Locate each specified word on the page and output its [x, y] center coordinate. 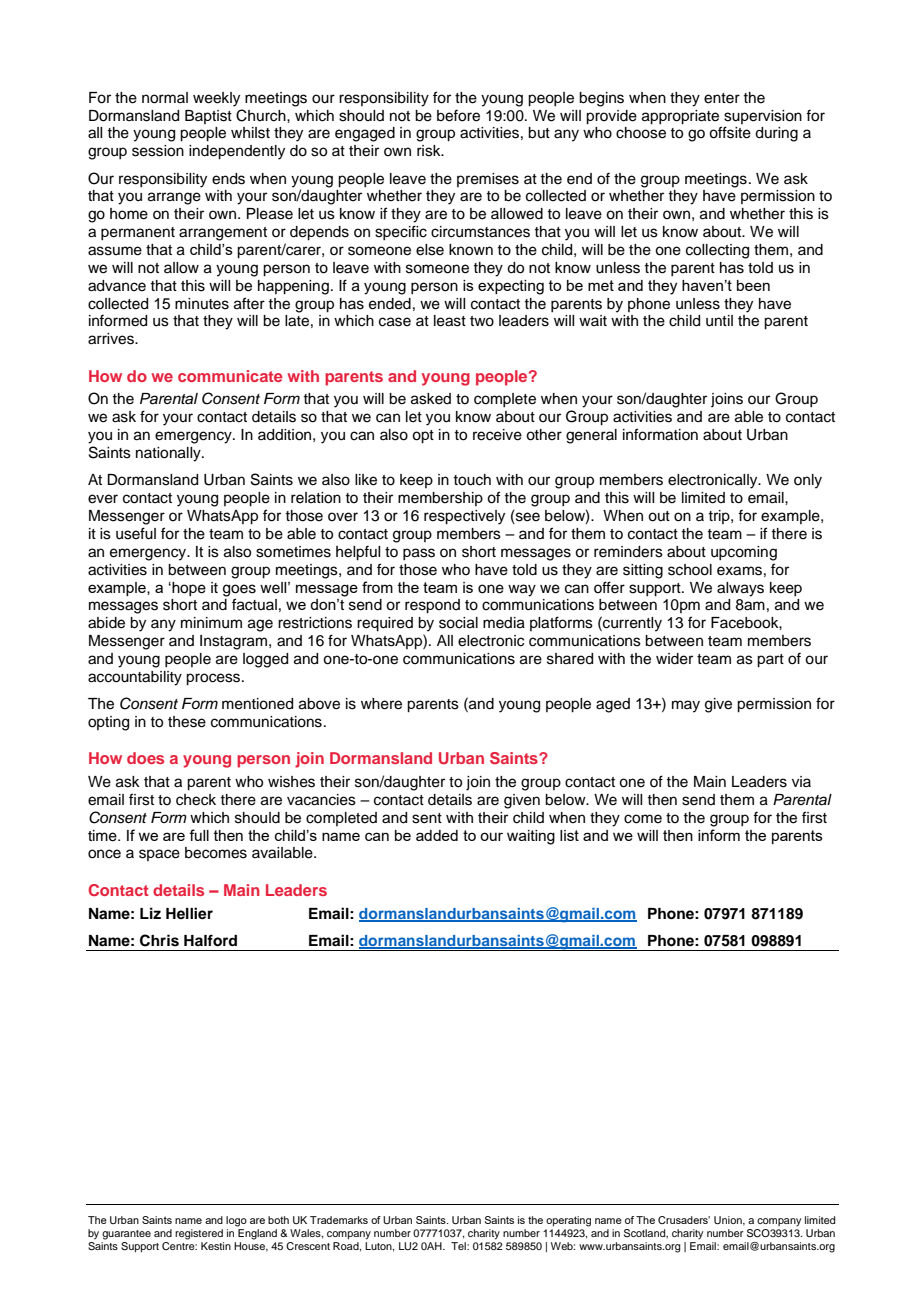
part [770, 661]
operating [568, 1221]
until [719, 321]
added [437, 835]
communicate [230, 376]
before [458, 115]
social [458, 623]
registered [199, 1234]
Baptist [208, 117]
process [214, 679]
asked [431, 399]
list [569, 835]
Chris [159, 940]
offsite [730, 132]
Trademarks [339, 1220]
